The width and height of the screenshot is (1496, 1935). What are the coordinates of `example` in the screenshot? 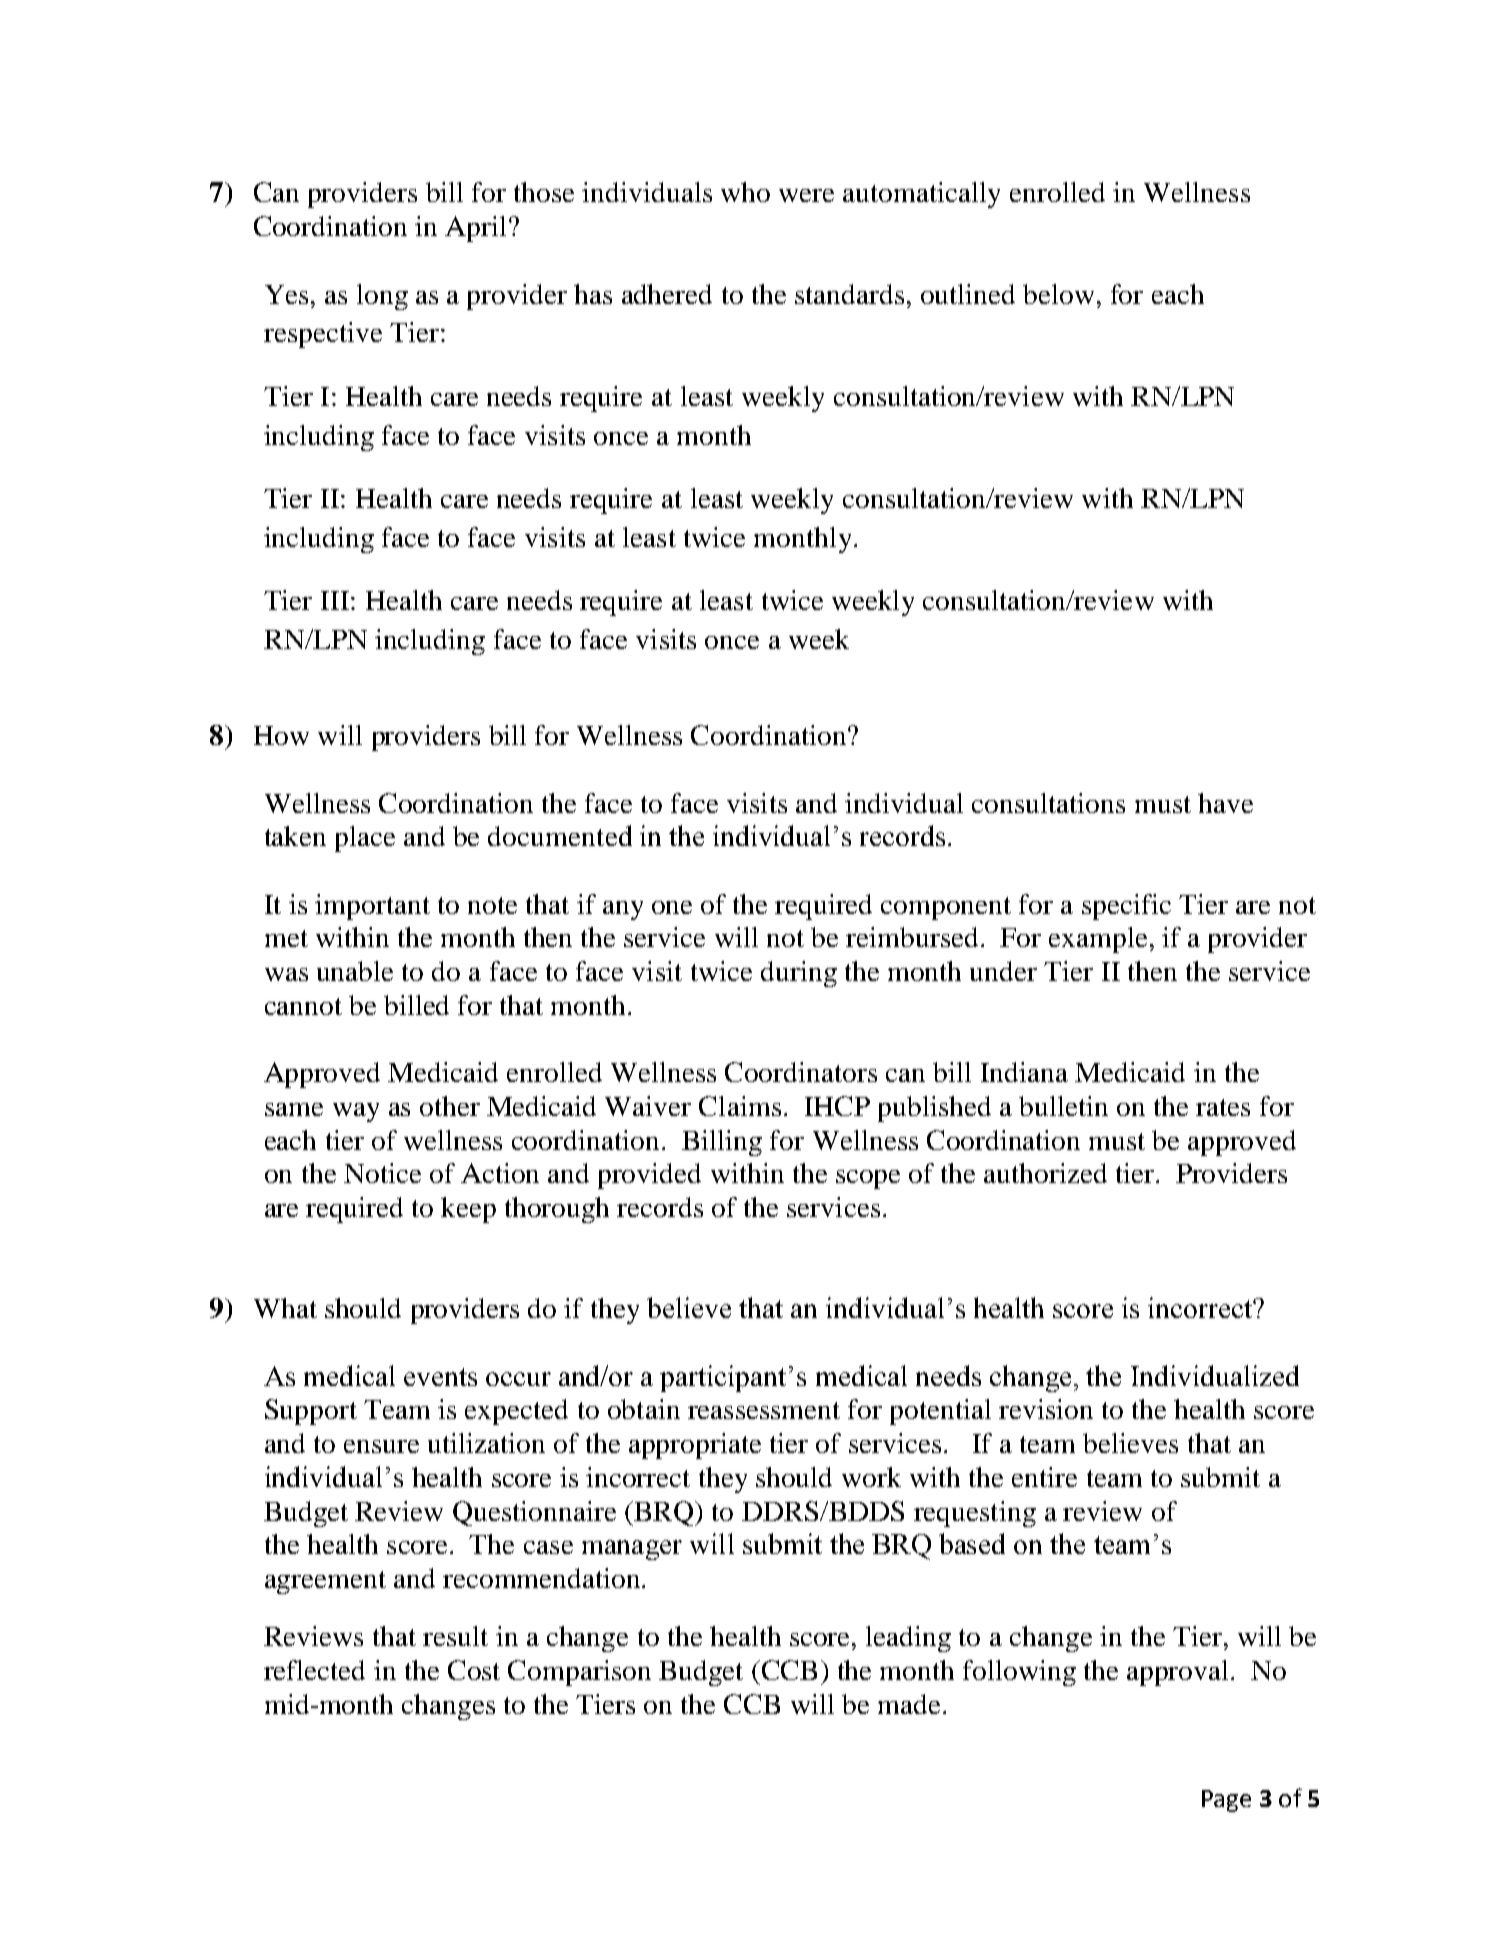 It's located at (1098, 940).
